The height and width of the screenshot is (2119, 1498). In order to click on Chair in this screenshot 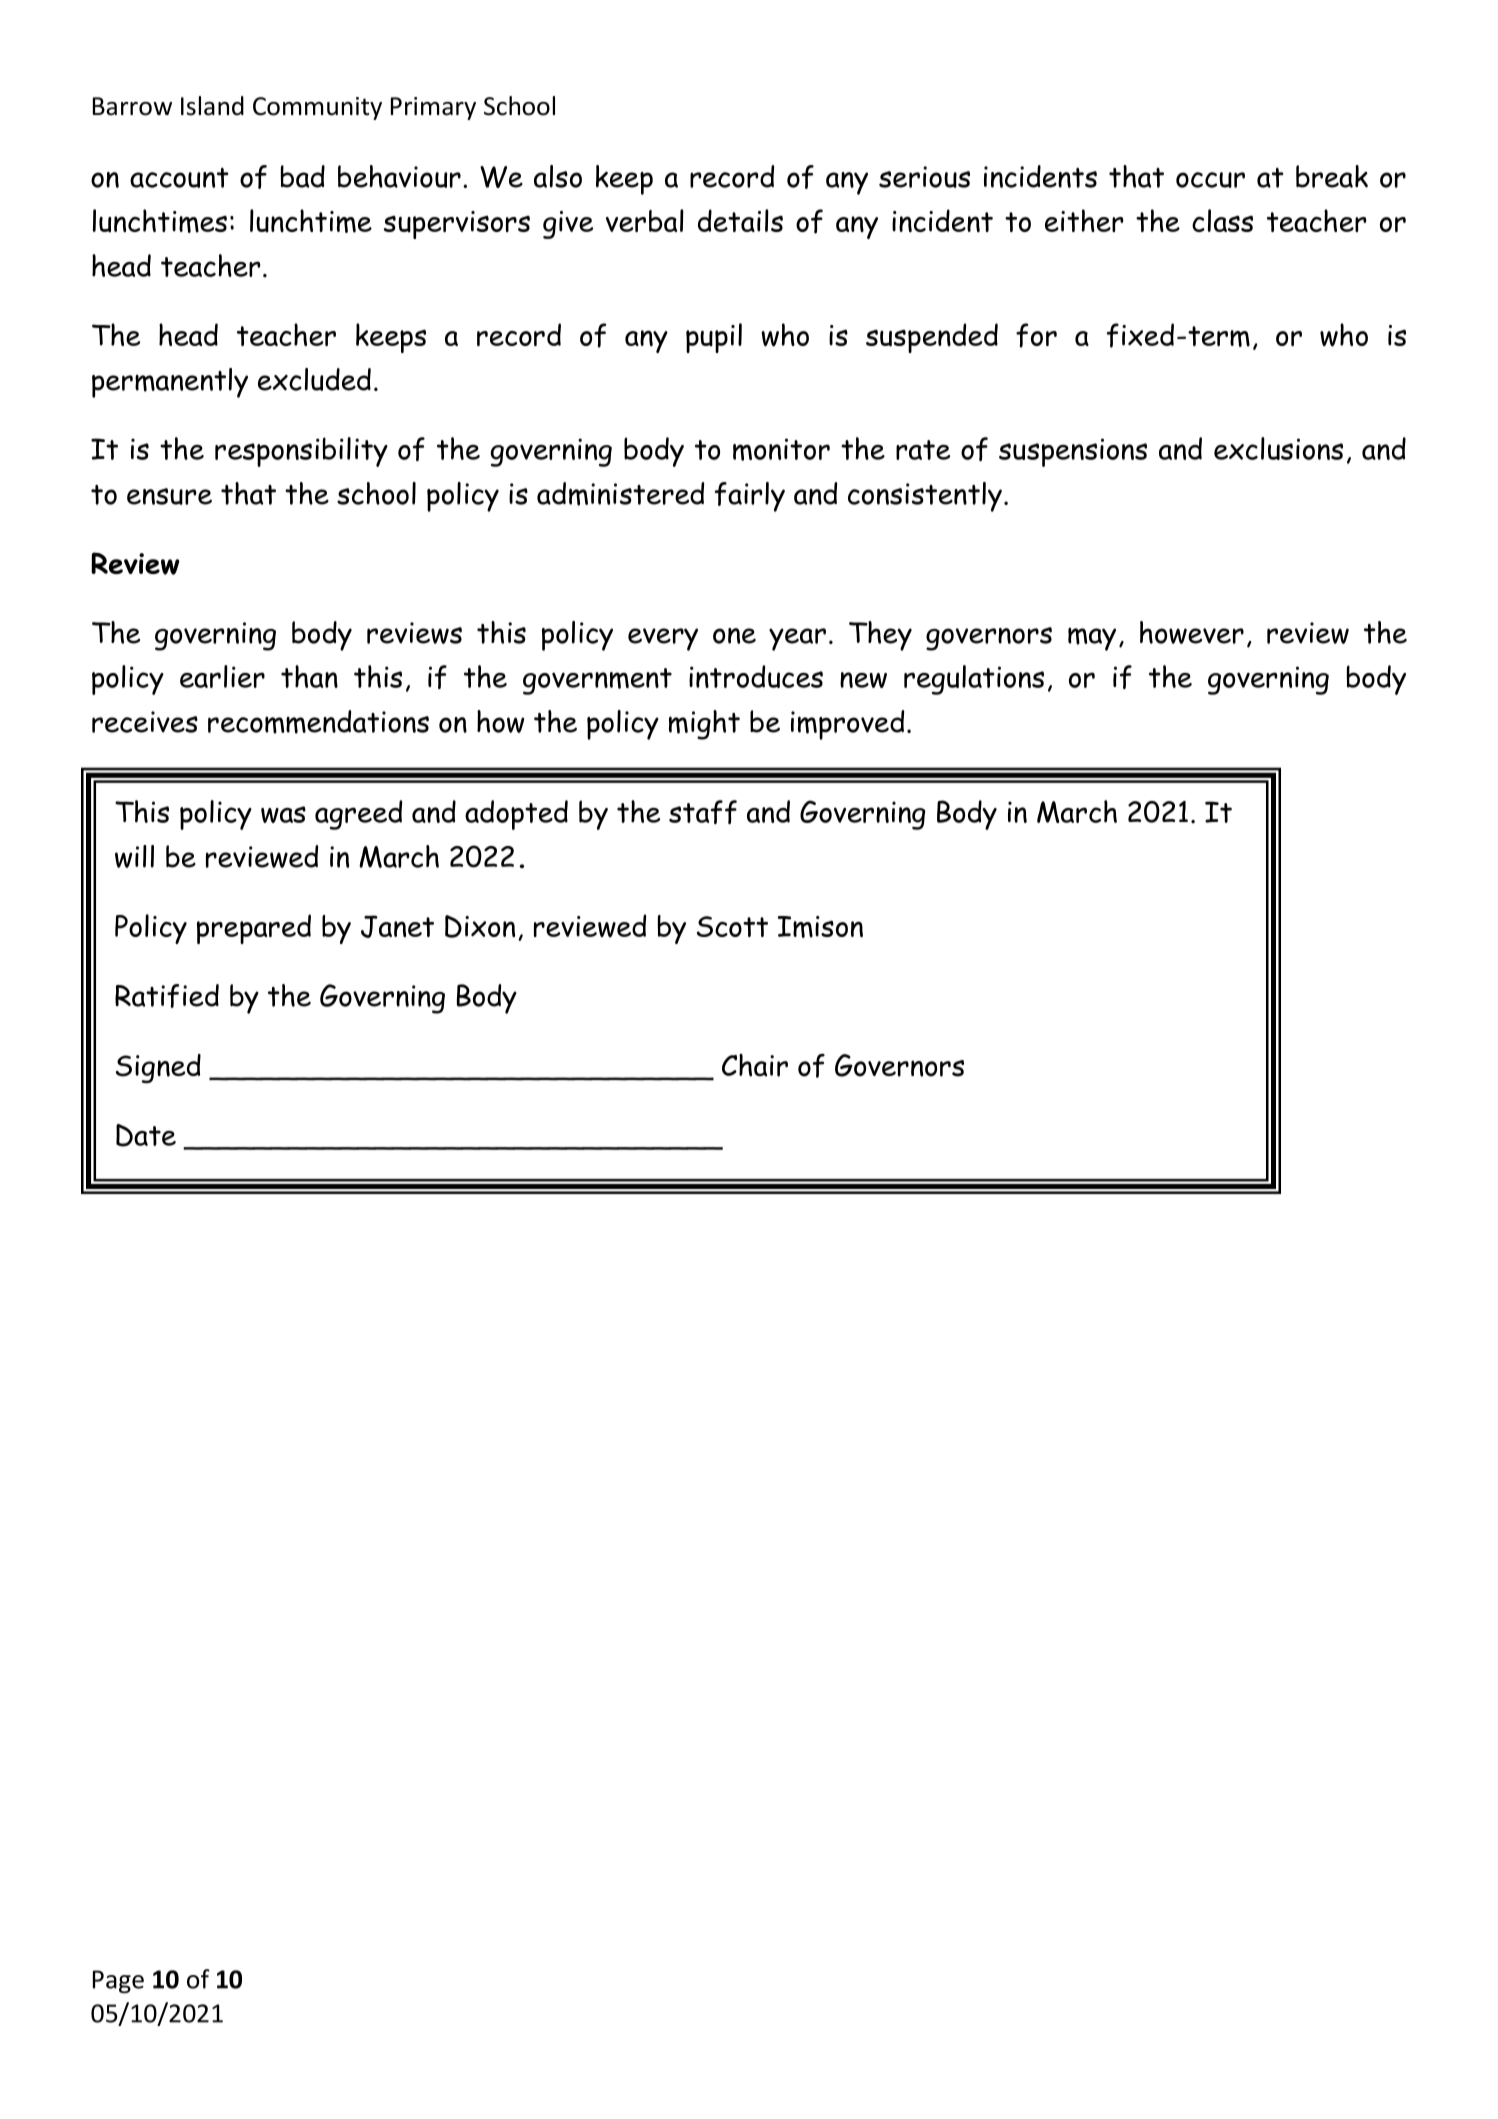, I will do `click(755, 1065)`.
